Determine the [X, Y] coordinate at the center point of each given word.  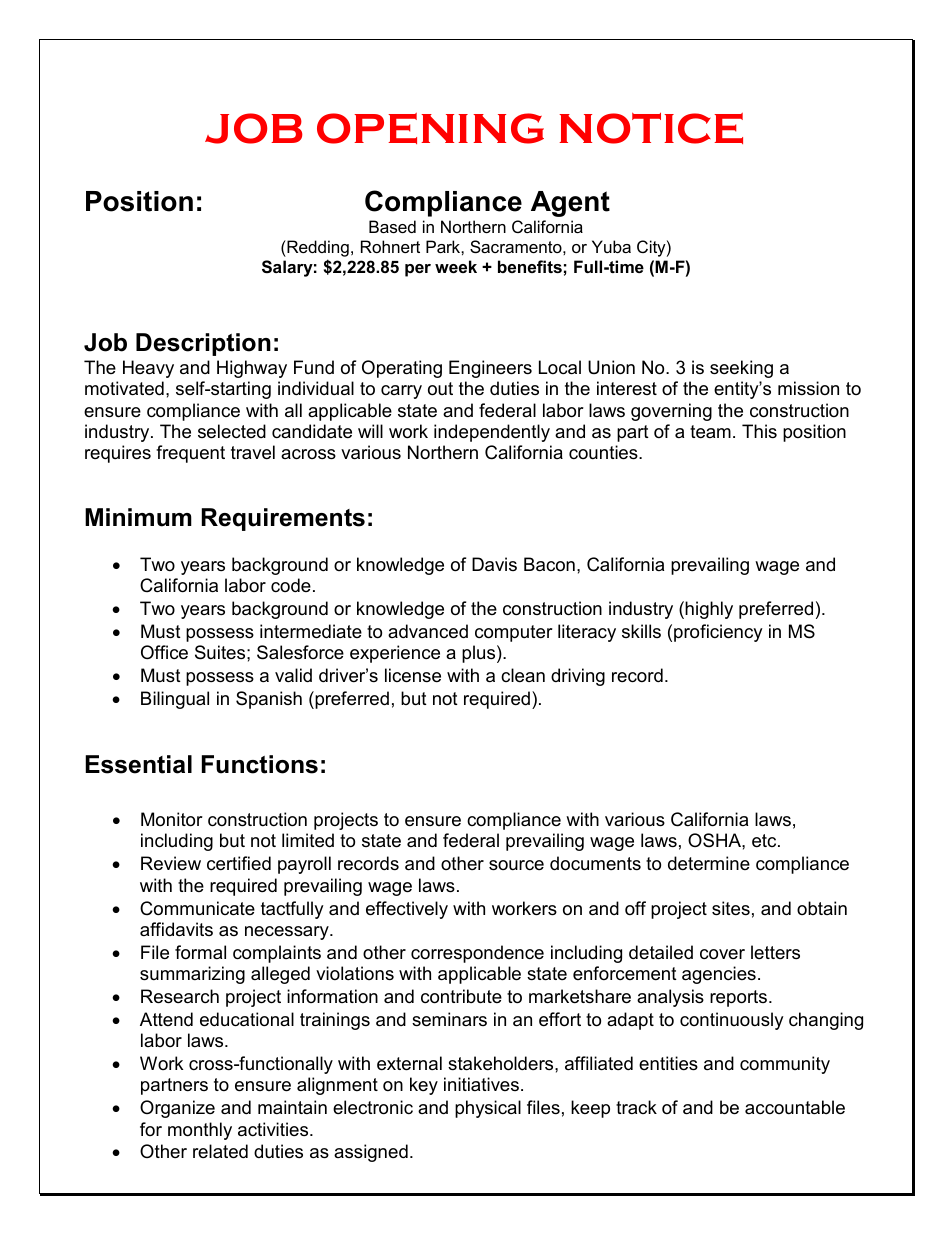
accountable [795, 1107]
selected [232, 431]
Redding [317, 250]
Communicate [197, 908]
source [516, 865]
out [440, 389]
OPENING [430, 128]
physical [488, 1109]
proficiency [718, 633]
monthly [200, 1131]
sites [731, 908]
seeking [741, 369]
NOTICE [651, 128]
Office [164, 652]
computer [514, 633]
